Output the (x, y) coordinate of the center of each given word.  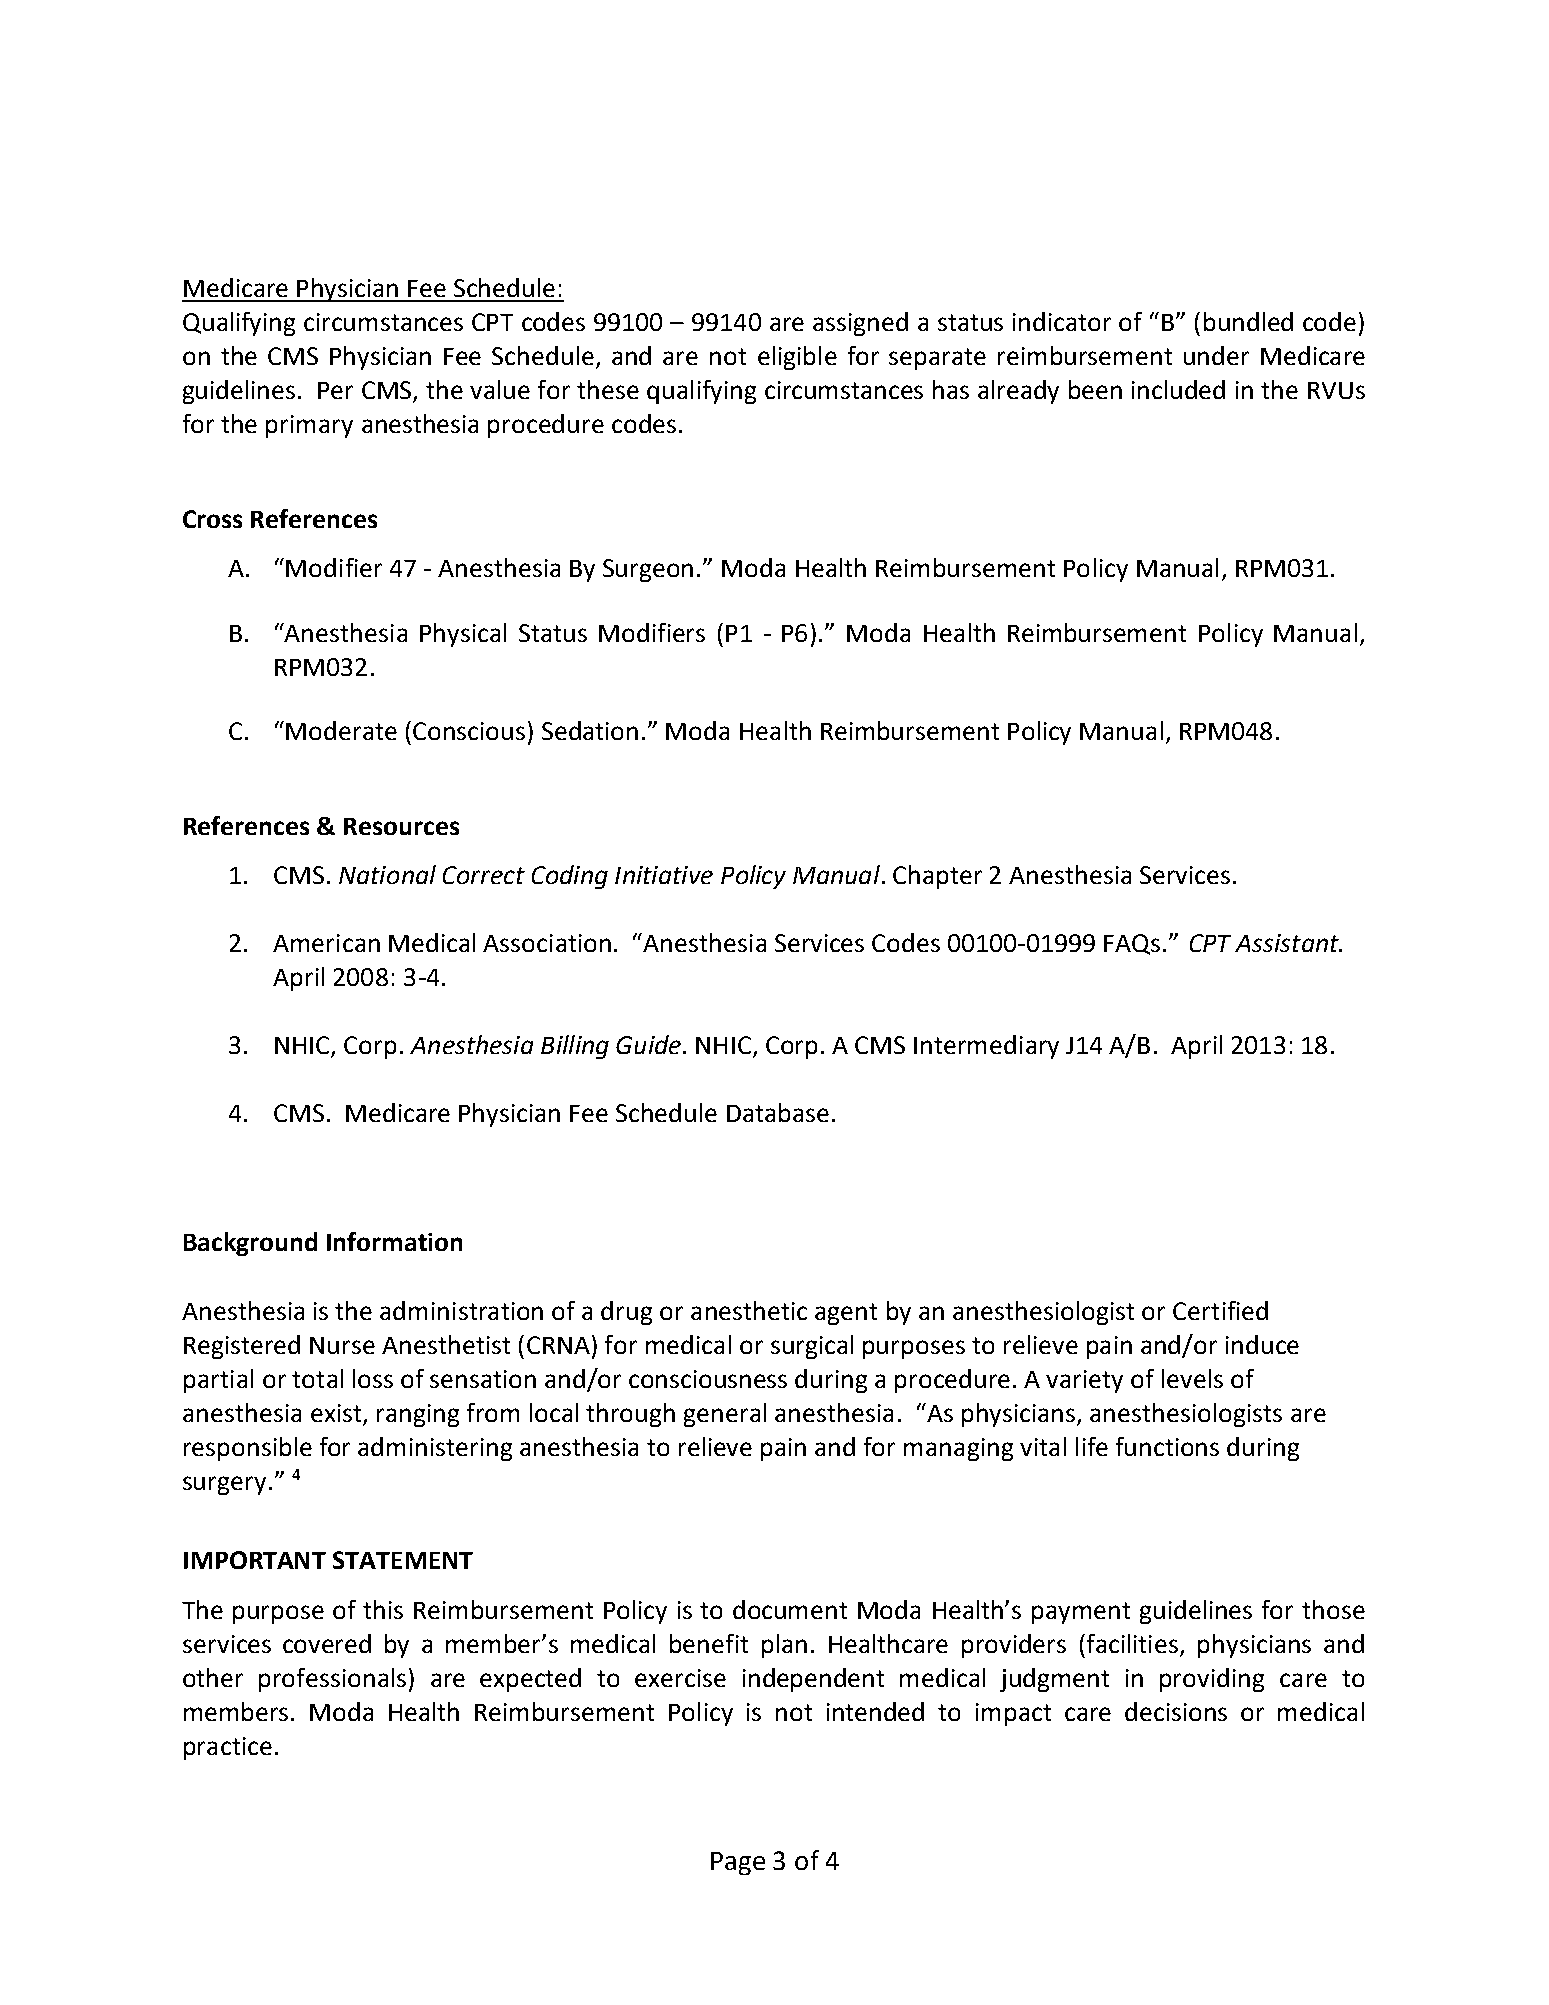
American (326, 943)
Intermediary (986, 1047)
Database (778, 1112)
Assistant (1288, 943)
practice (228, 1748)
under (1216, 355)
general (725, 1415)
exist (337, 1414)
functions (1167, 1446)
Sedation (590, 730)
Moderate (341, 730)
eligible (797, 358)
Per (335, 390)
